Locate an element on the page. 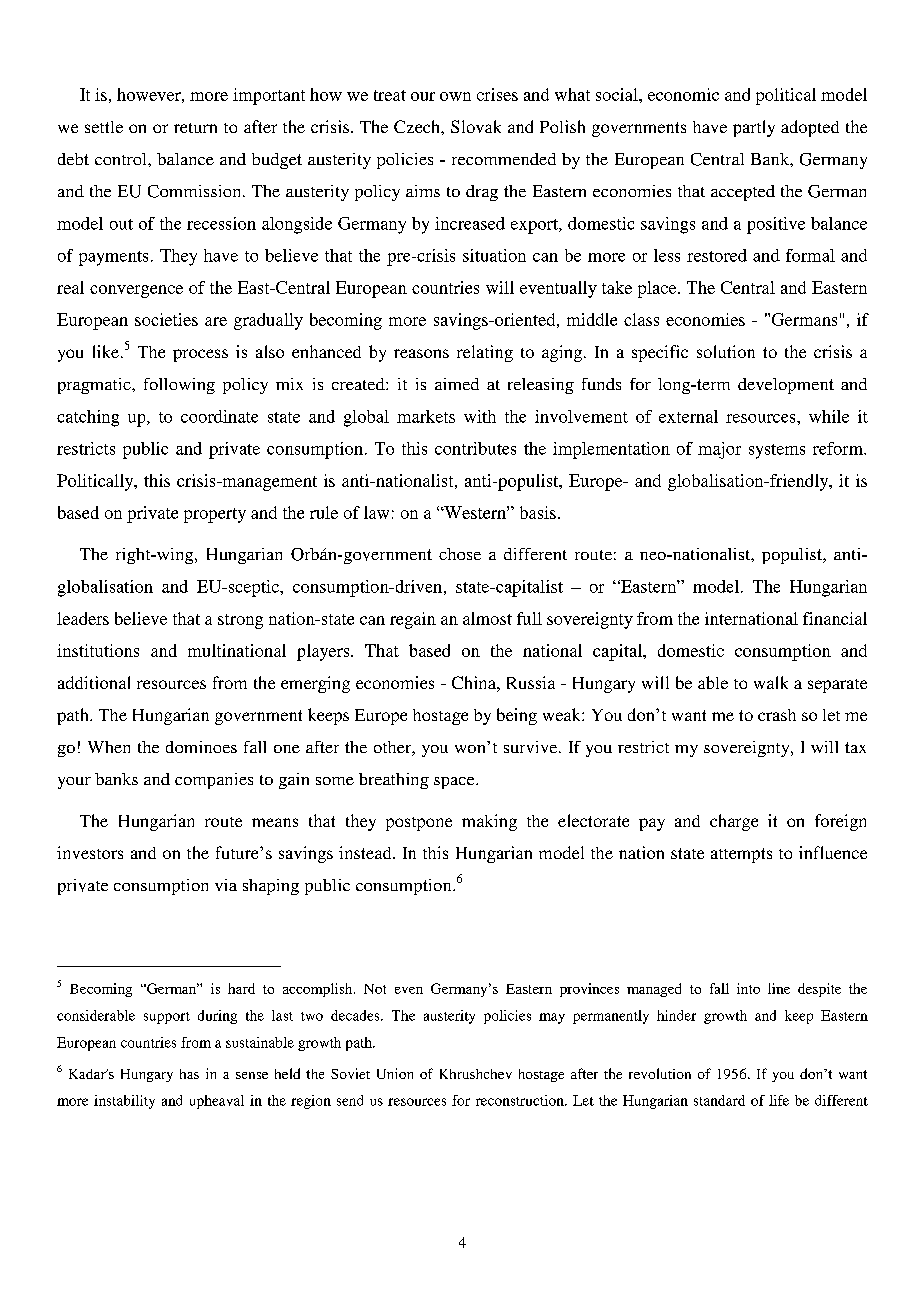 Image resolution: width=924 pixels, height=1308 pixels. return is located at coordinates (195, 128).
